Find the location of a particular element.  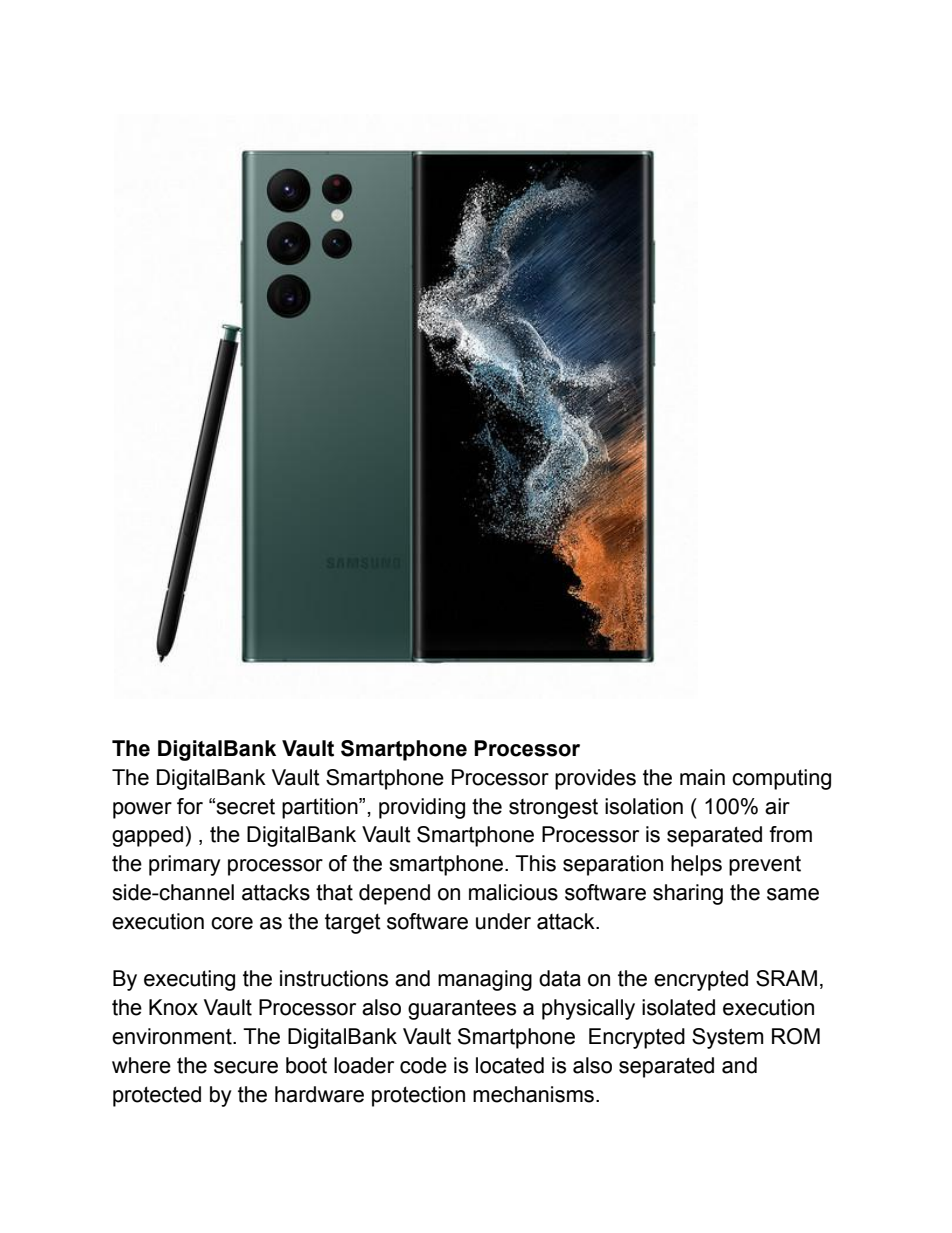

mechanisms is located at coordinates (533, 1094).
